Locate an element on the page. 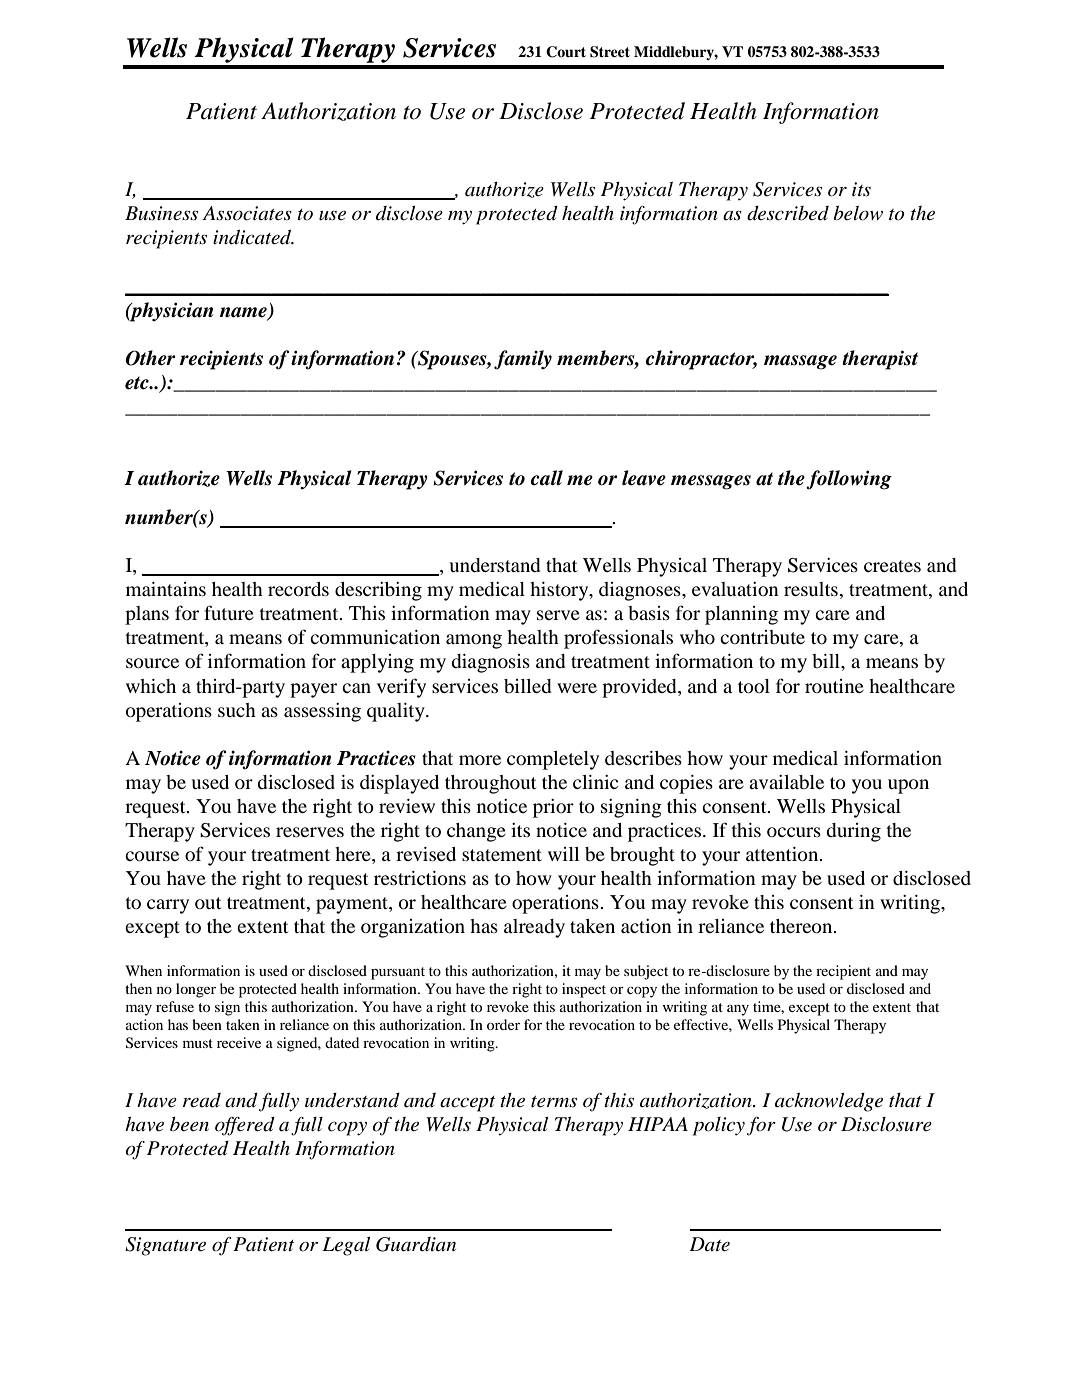 Image resolution: width=1066 pixels, height=1379 pixels. Associates is located at coordinates (247, 213).
